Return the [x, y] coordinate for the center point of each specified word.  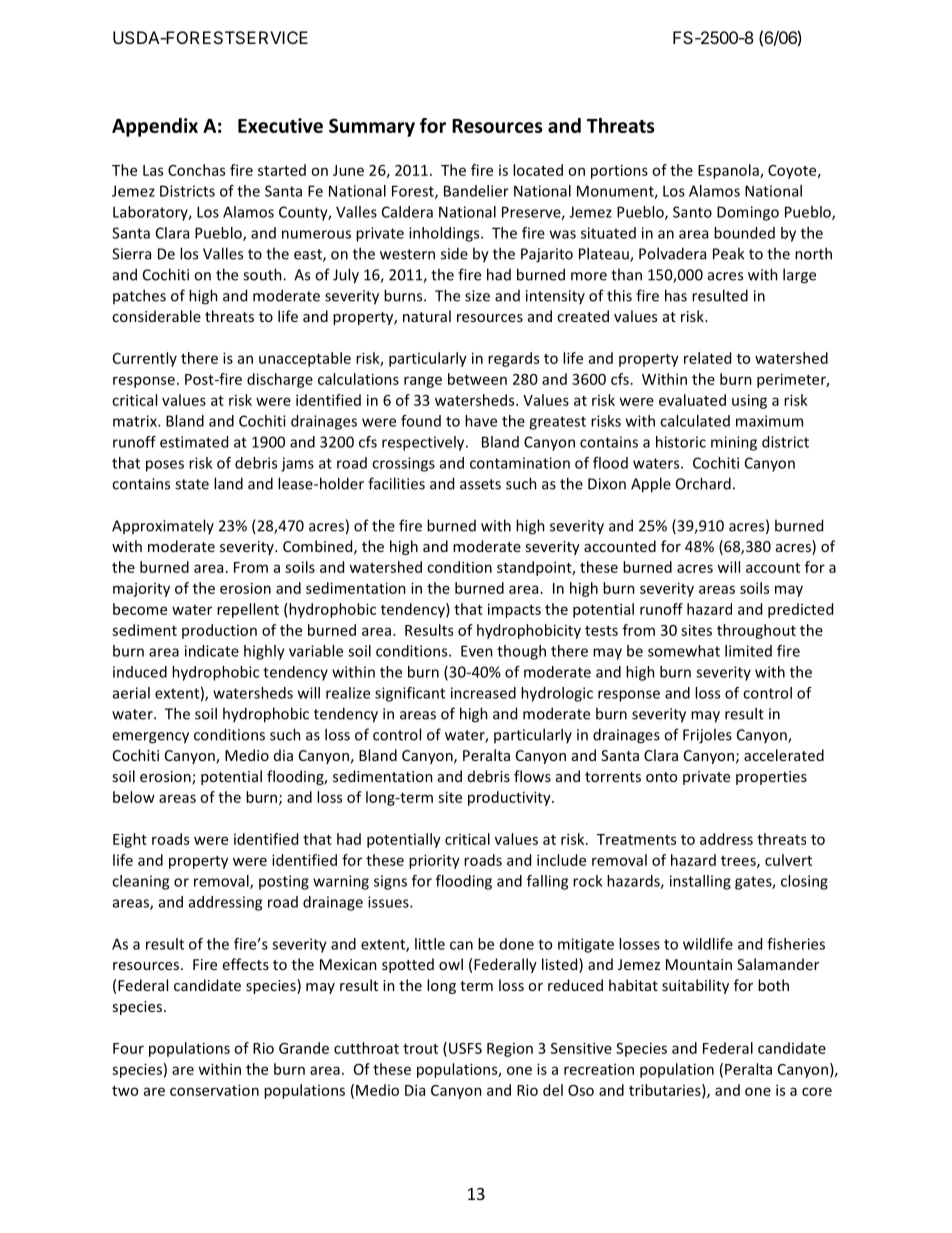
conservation [214, 1090]
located [538, 170]
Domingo [748, 213]
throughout [756, 631]
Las [153, 170]
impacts [514, 610]
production [219, 631]
